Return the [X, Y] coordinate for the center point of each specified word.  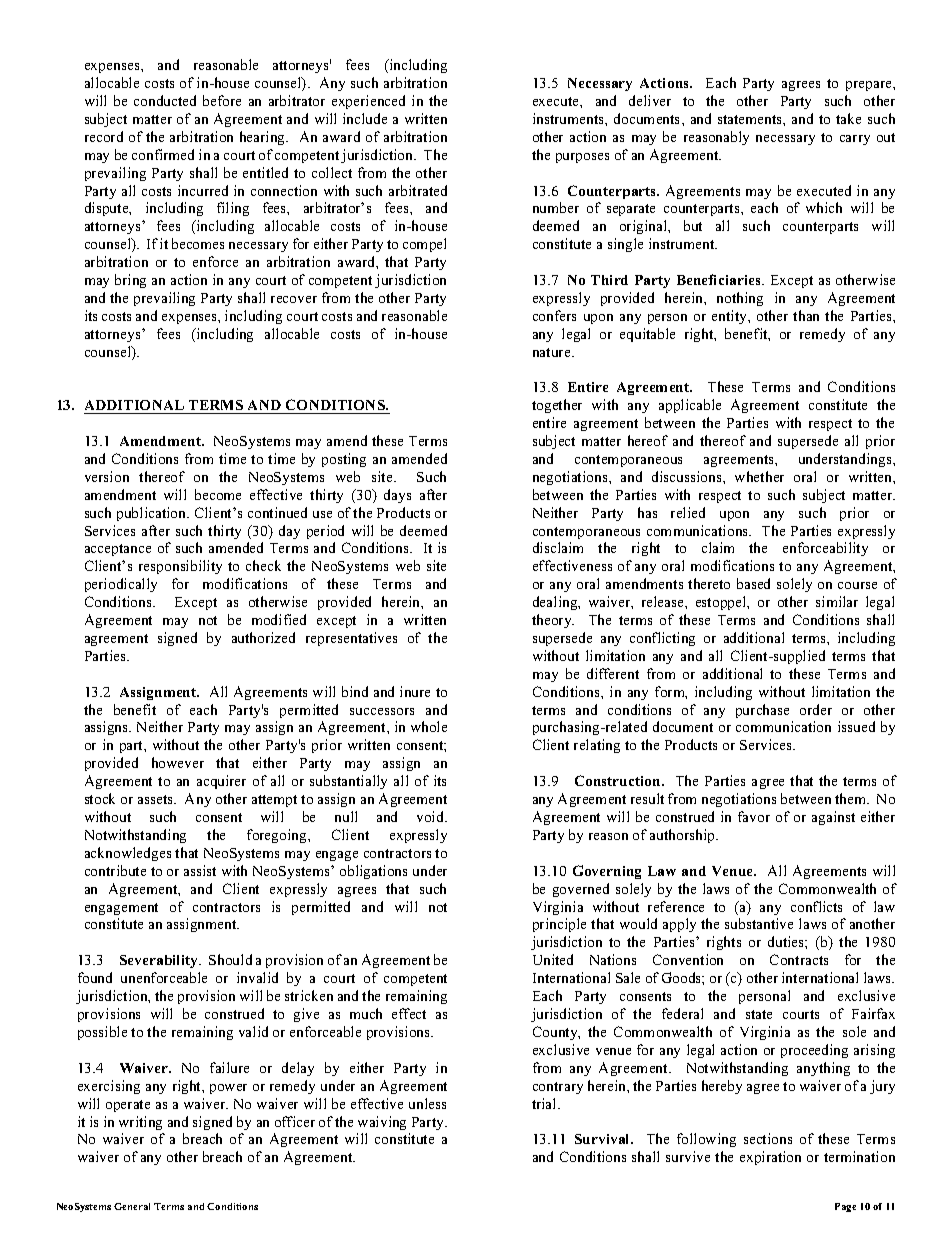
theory [553, 621]
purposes [582, 158]
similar [837, 601]
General [132, 1206]
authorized [263, 637]
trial [545, 1103]
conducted [165, 100]
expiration [770, 1158]
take [848, 118]
